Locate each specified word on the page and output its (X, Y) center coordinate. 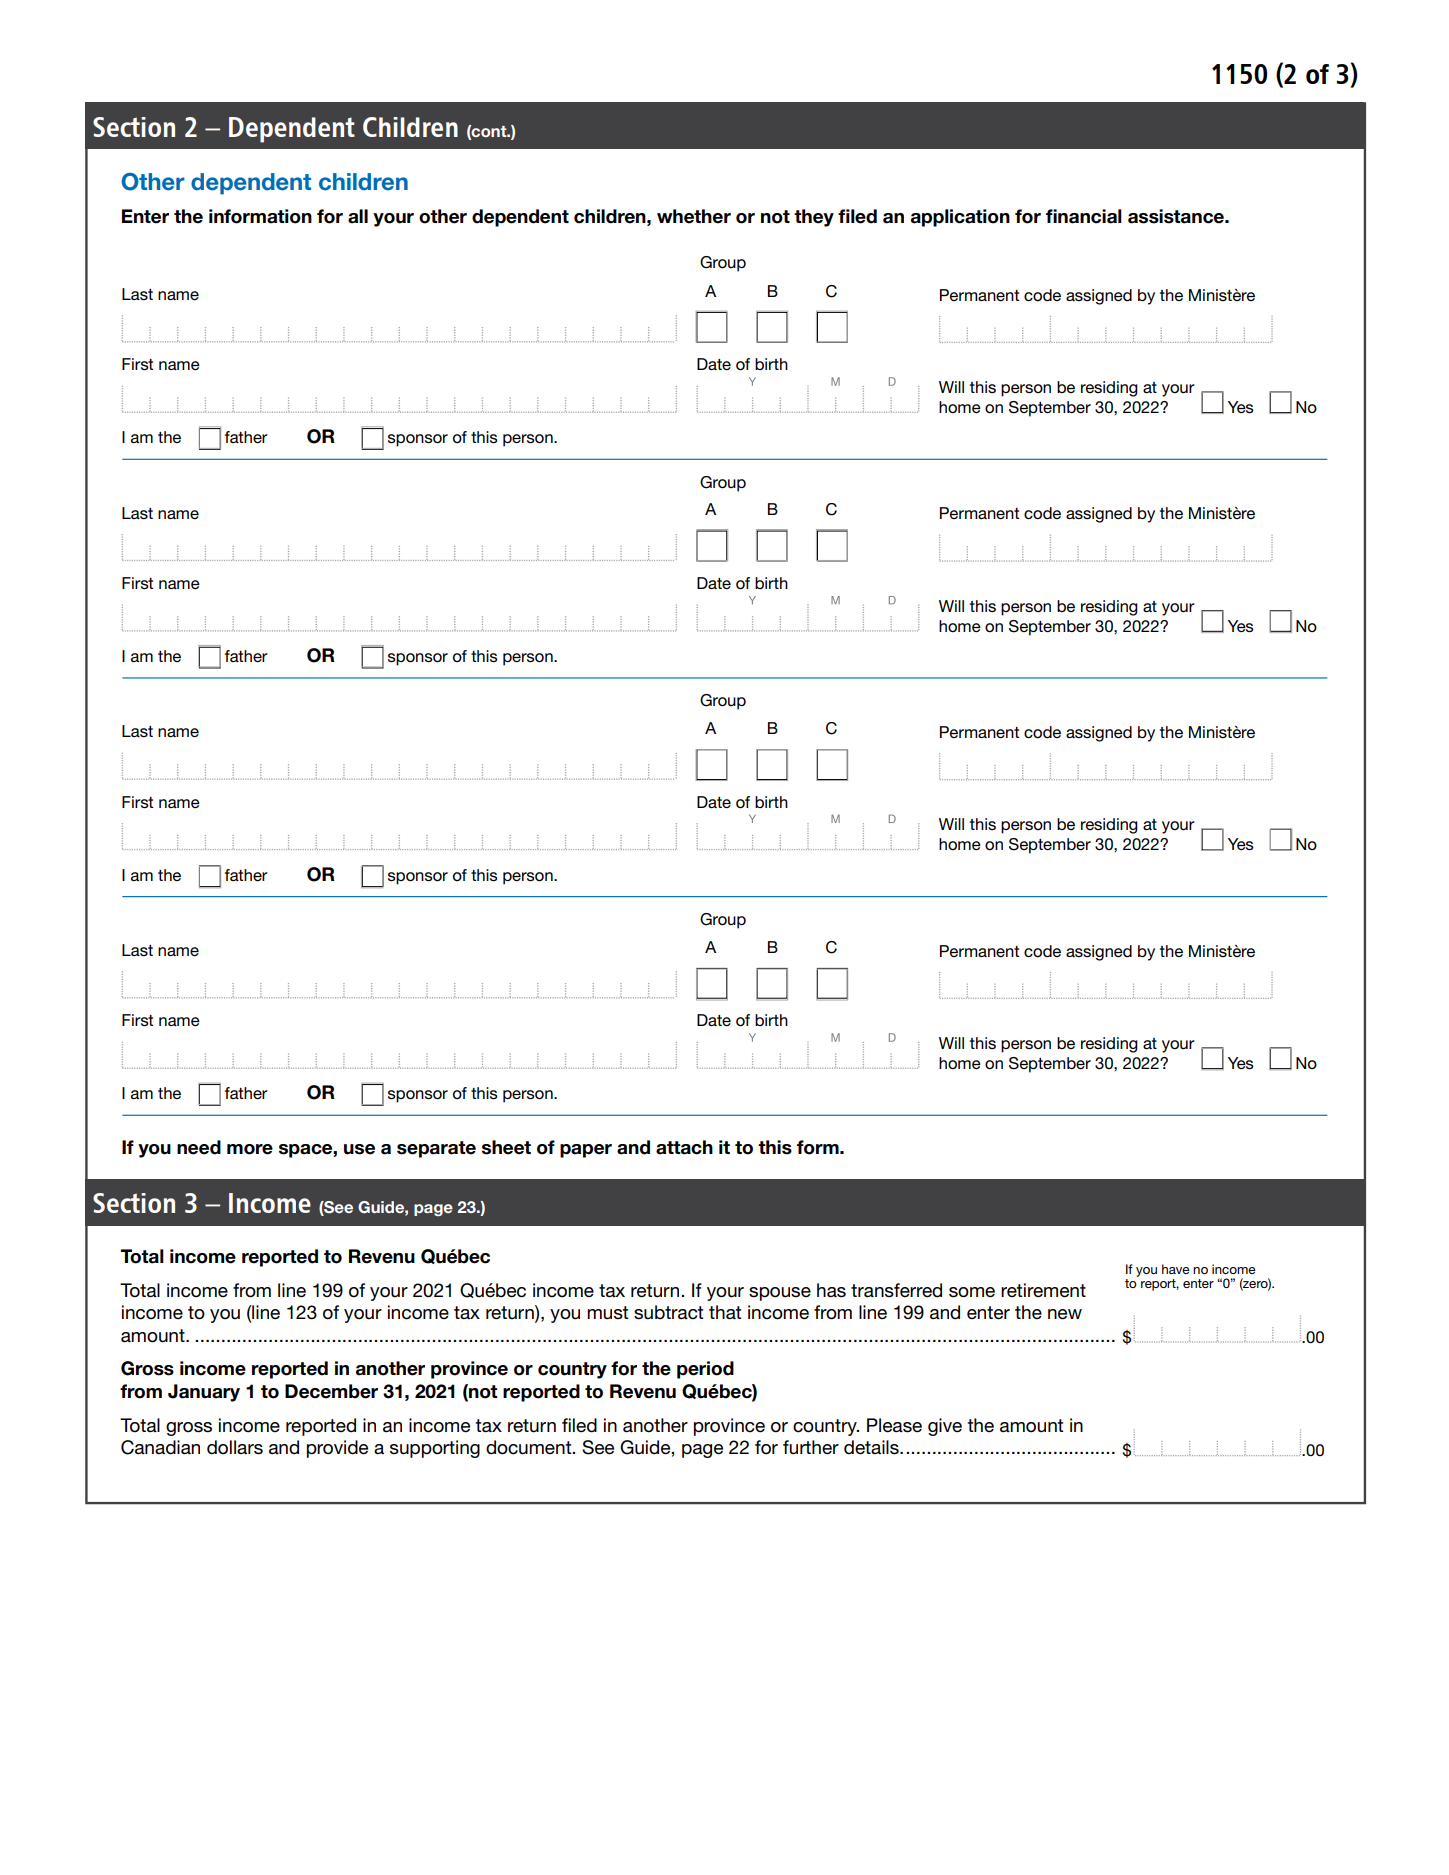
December (331, 1391)
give (945, 1427)
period (705, 1370)
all (358, 216)
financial (1084, 216)
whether (694, 216)
